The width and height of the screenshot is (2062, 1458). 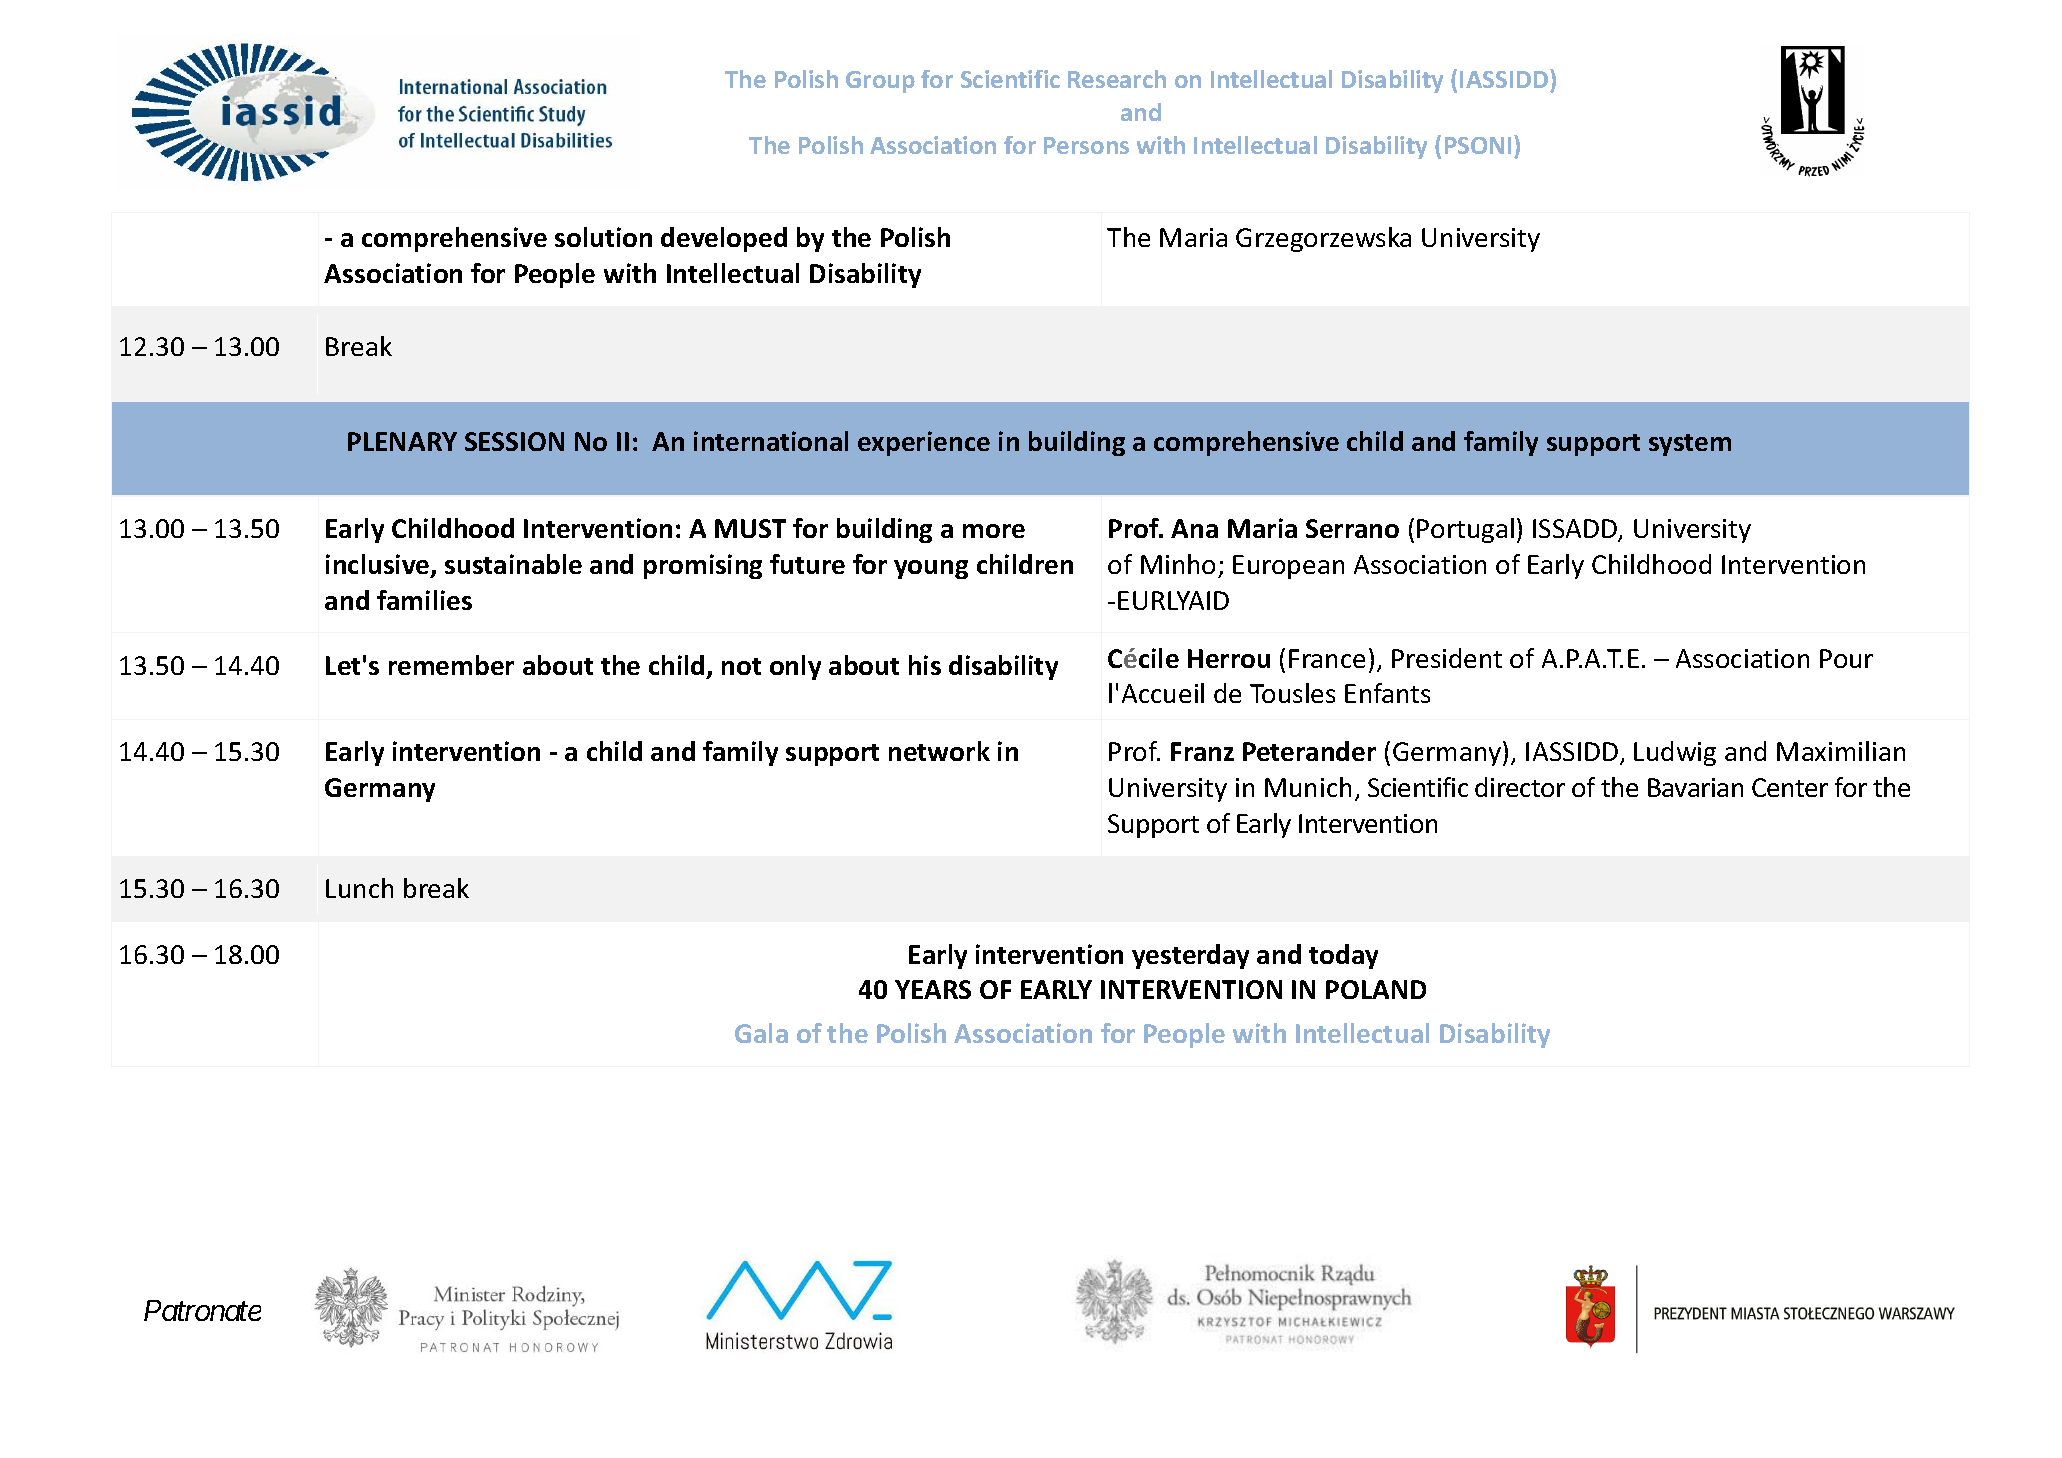 What do you see at coordinates (1086, 145) in the screenshot?
I see `Persons` at bounding box center [1086, 145].
